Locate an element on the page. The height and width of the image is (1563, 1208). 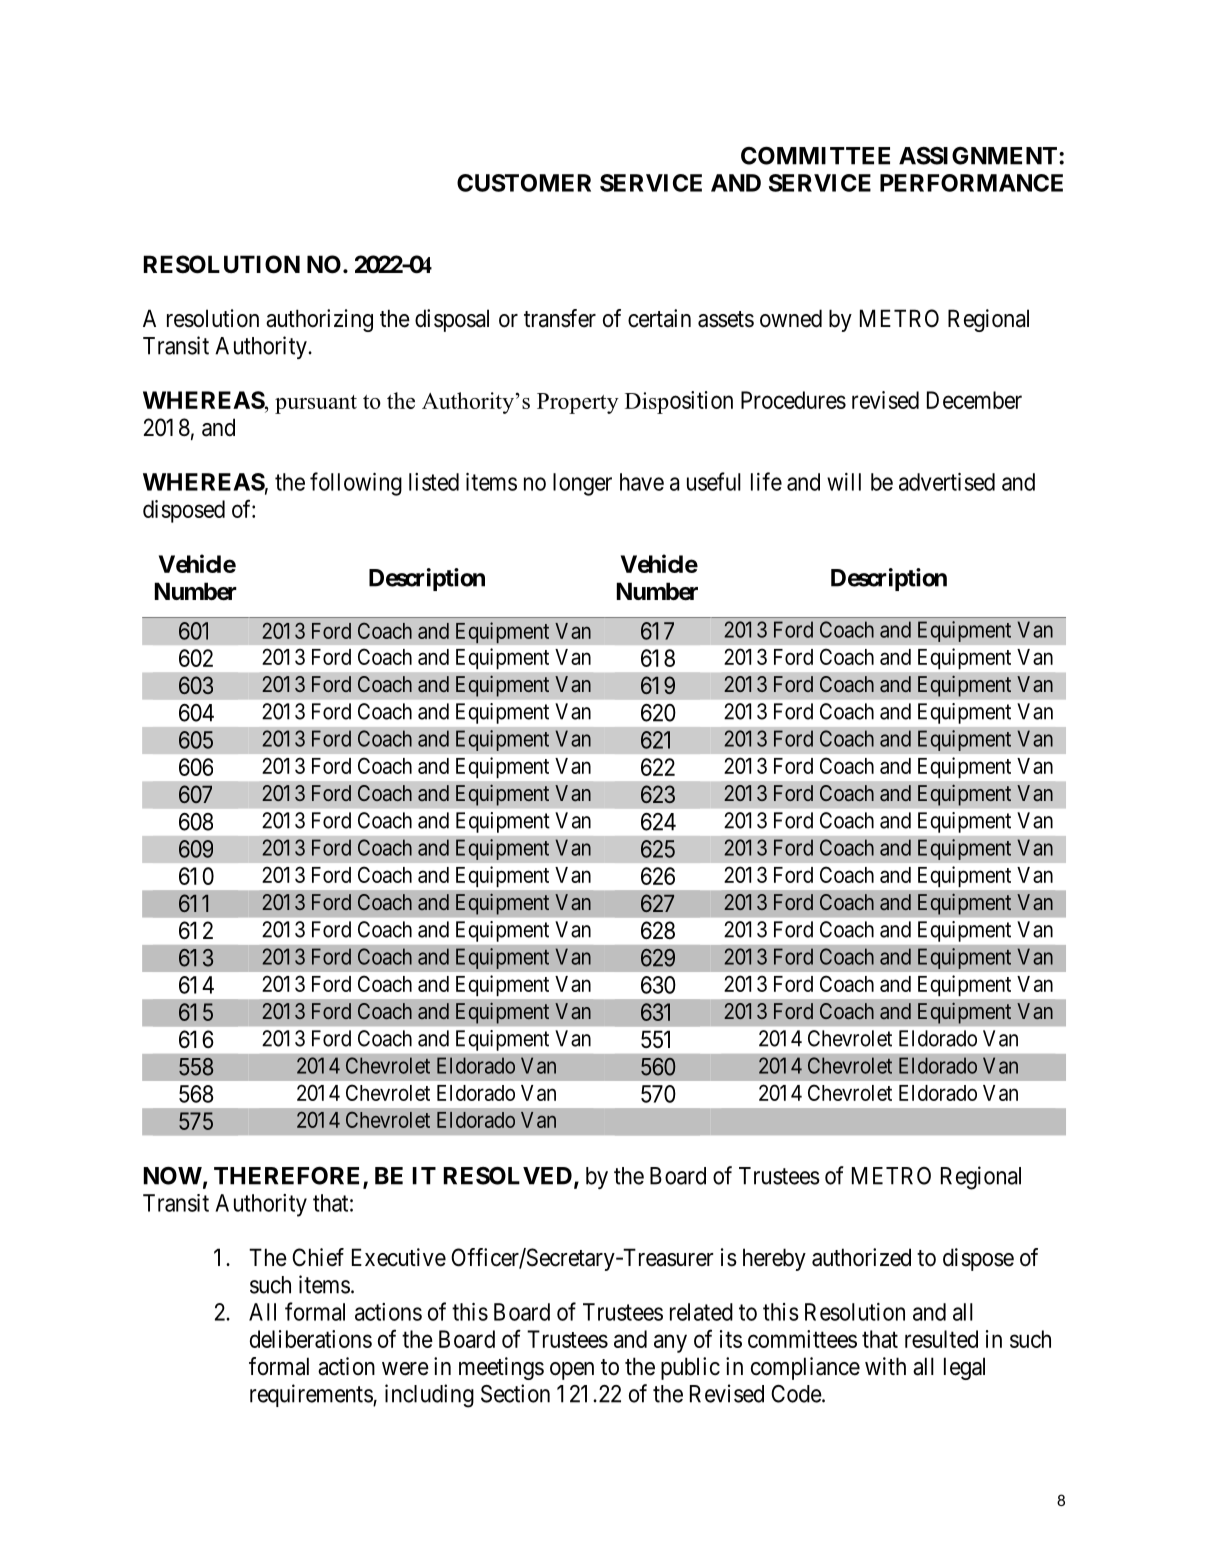
advertised is located at coordinates (947, 482).
